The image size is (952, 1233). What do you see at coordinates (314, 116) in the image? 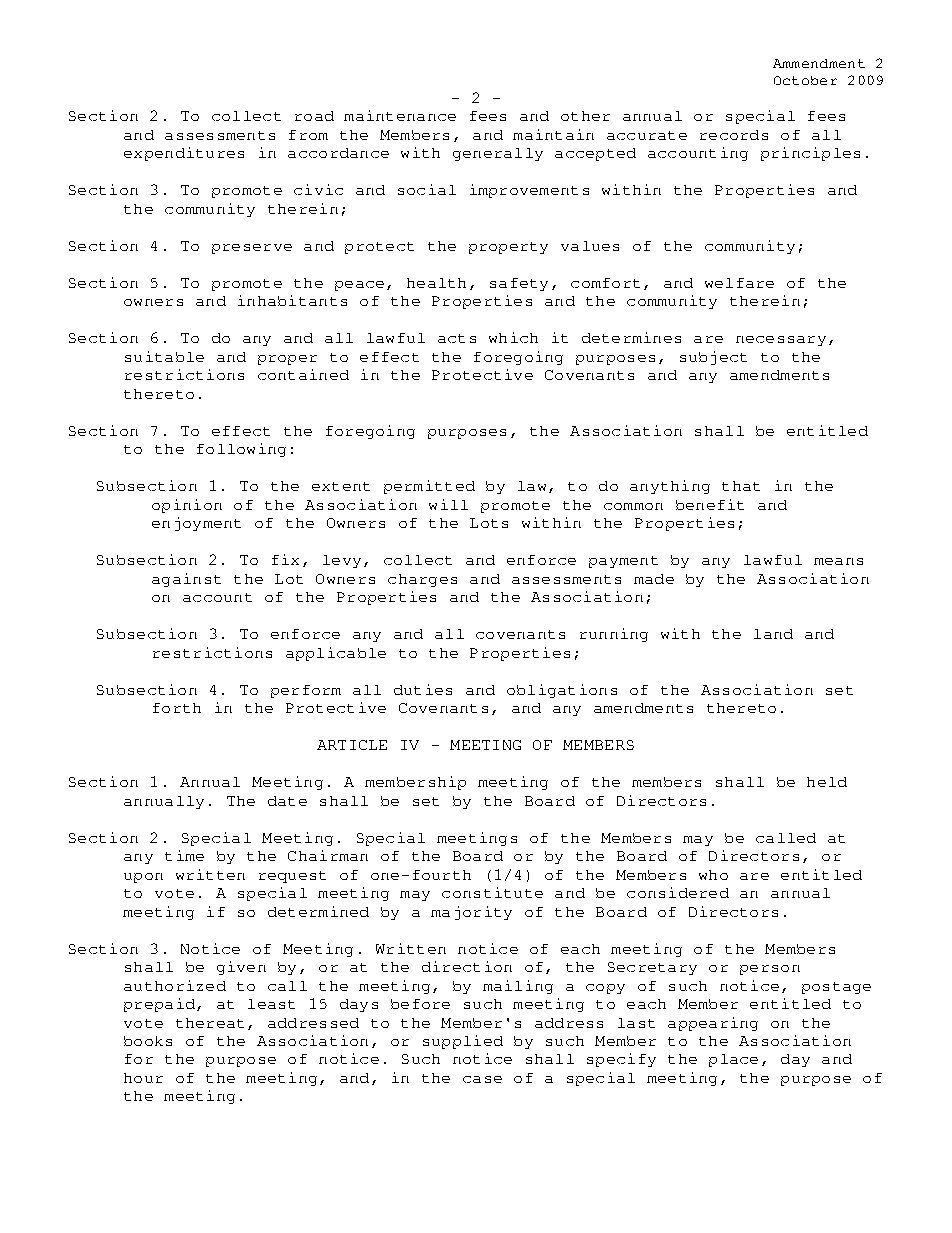
I see `road` at bounding box center [314, 116].
